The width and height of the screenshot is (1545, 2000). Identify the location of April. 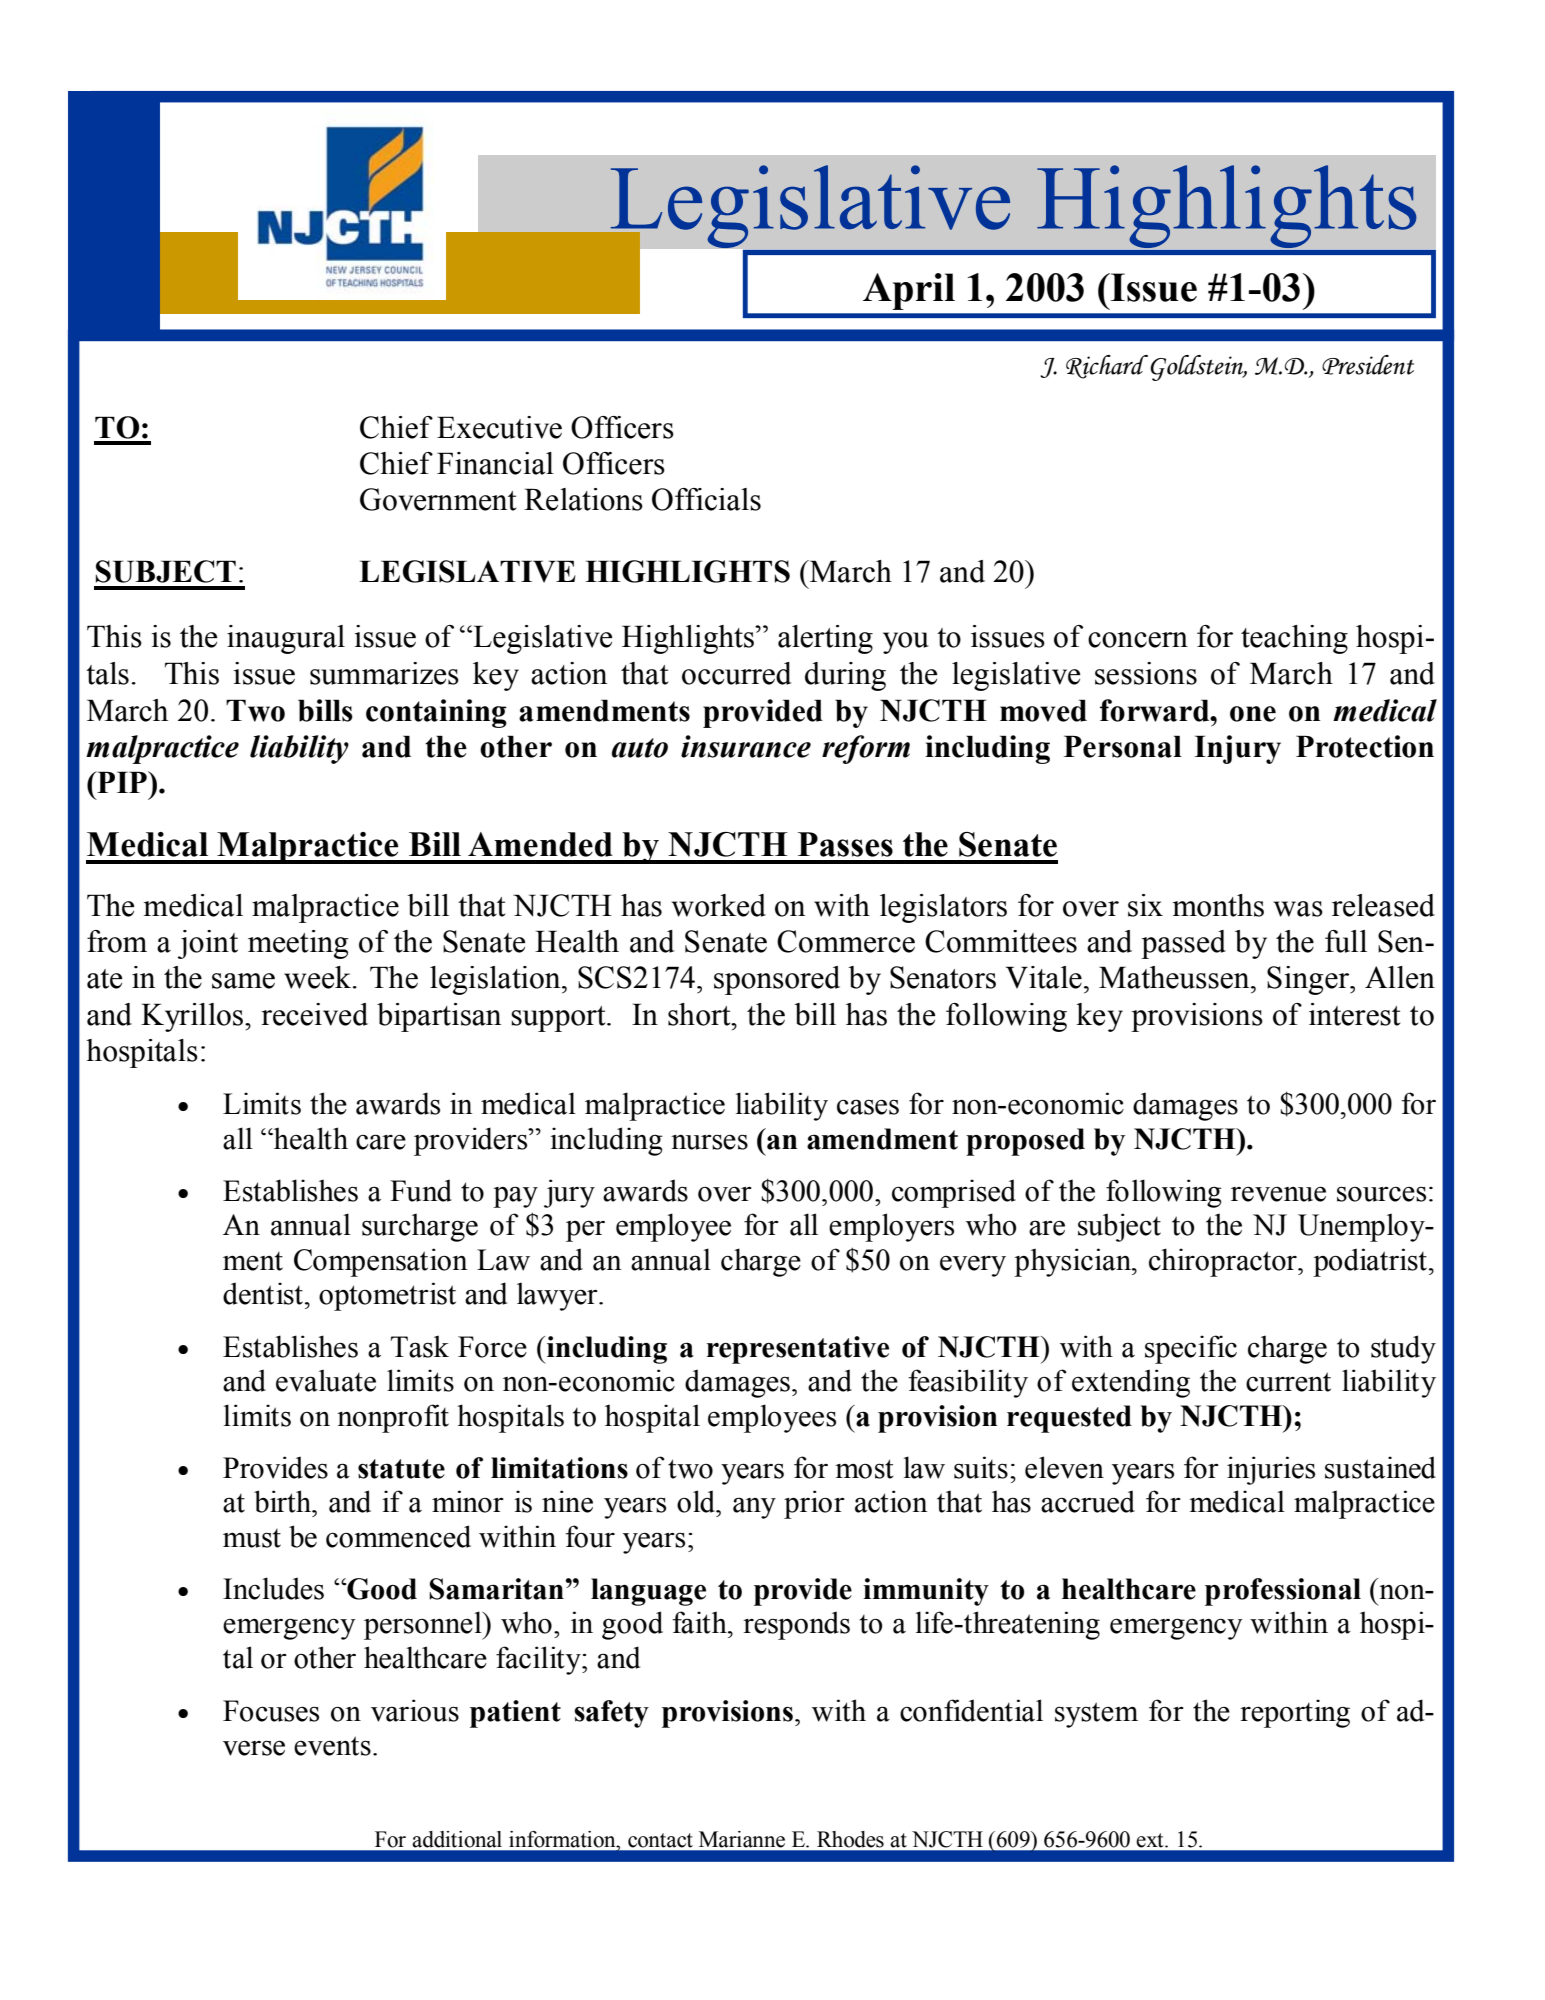
(909, 291).
